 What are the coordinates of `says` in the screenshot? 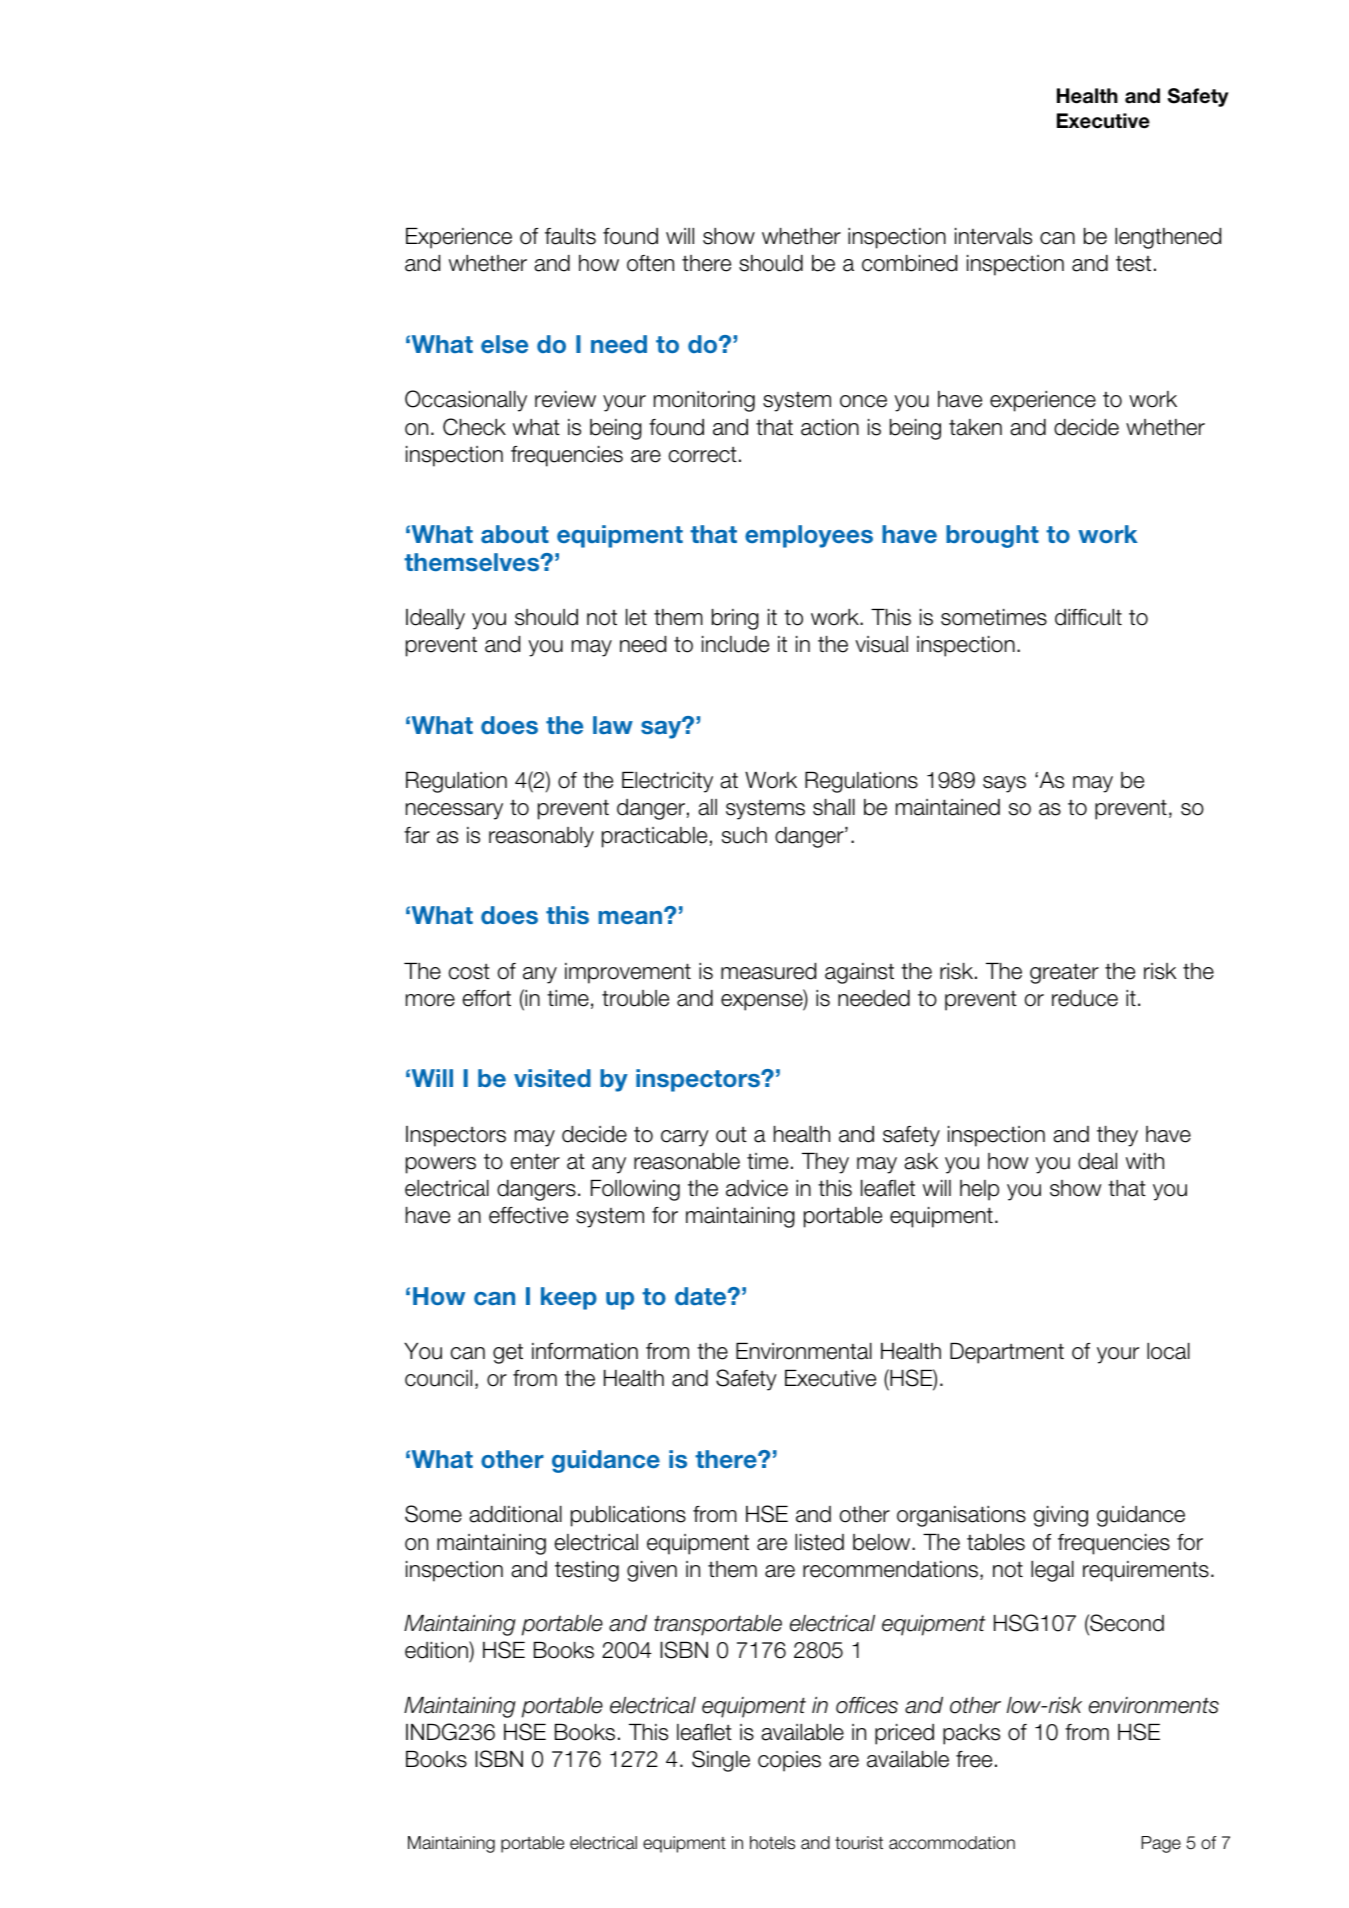 It's located at (1004, 784).
